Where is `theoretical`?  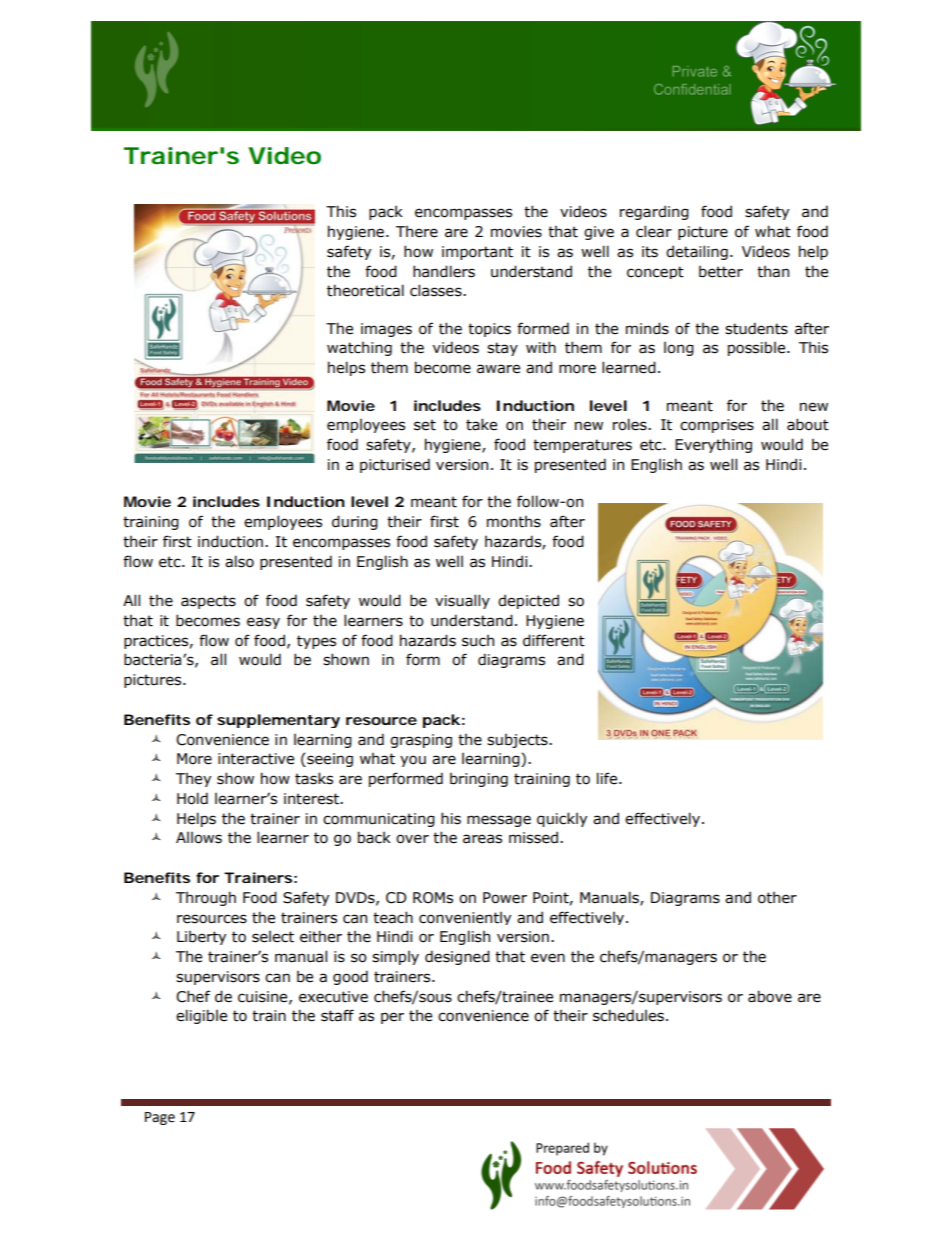 theoretical is located at coordinates (365, 290).
